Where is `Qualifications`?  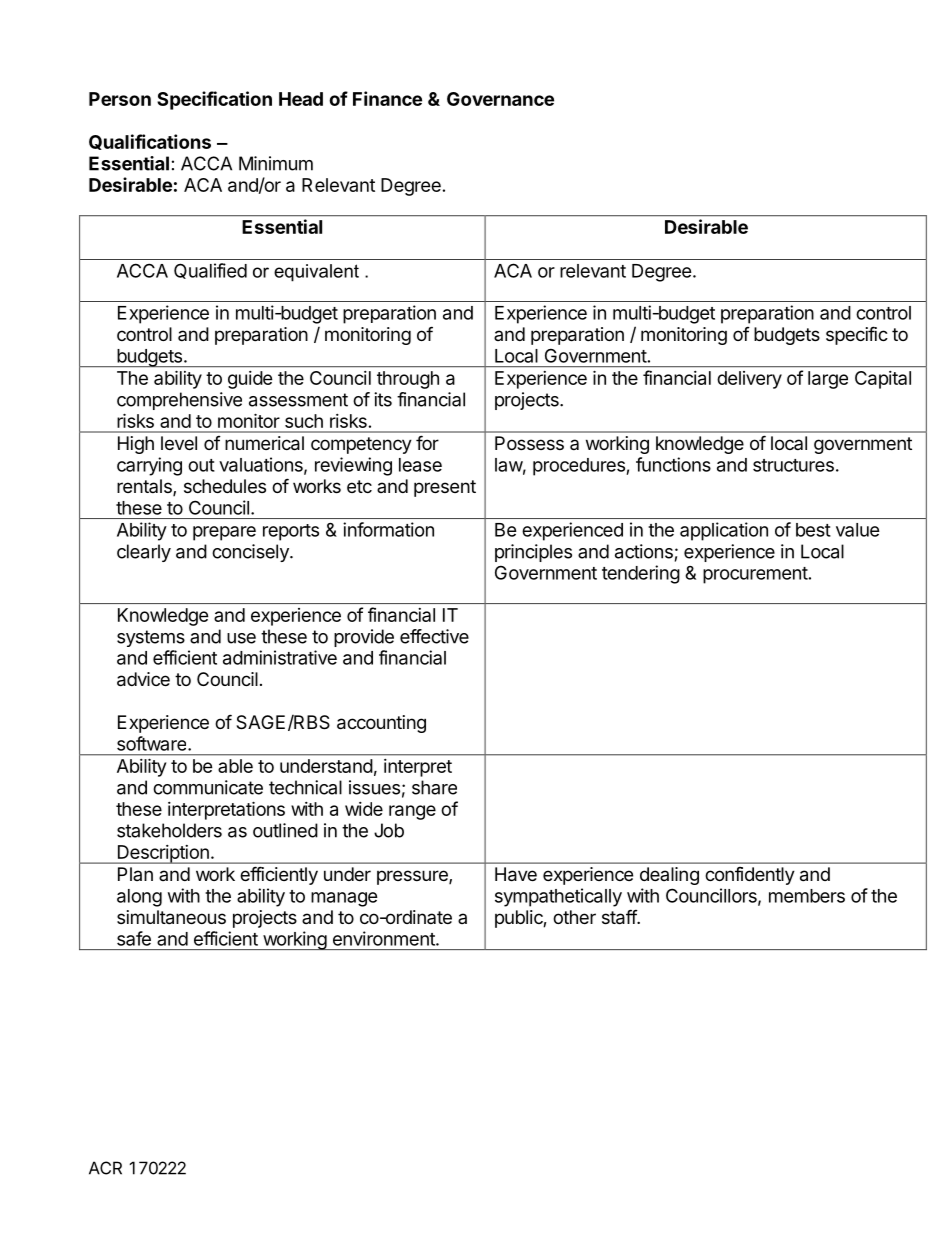 Qualifications is located at coordinates (150, 142).
